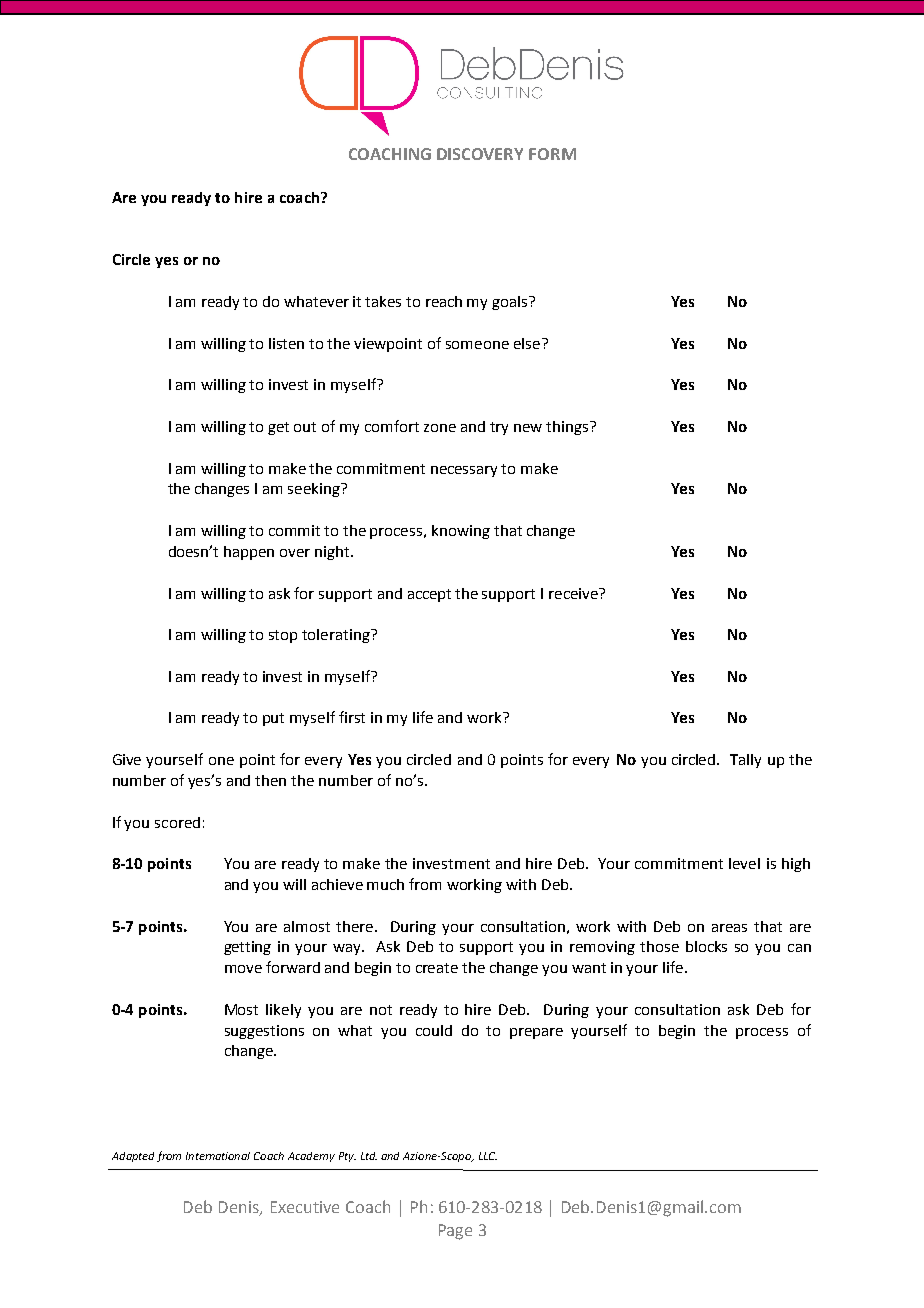 The width and height of the page is (924, 1308). Describe the element at coordinates (286, 343) in the page. I see `listen` at that location.
